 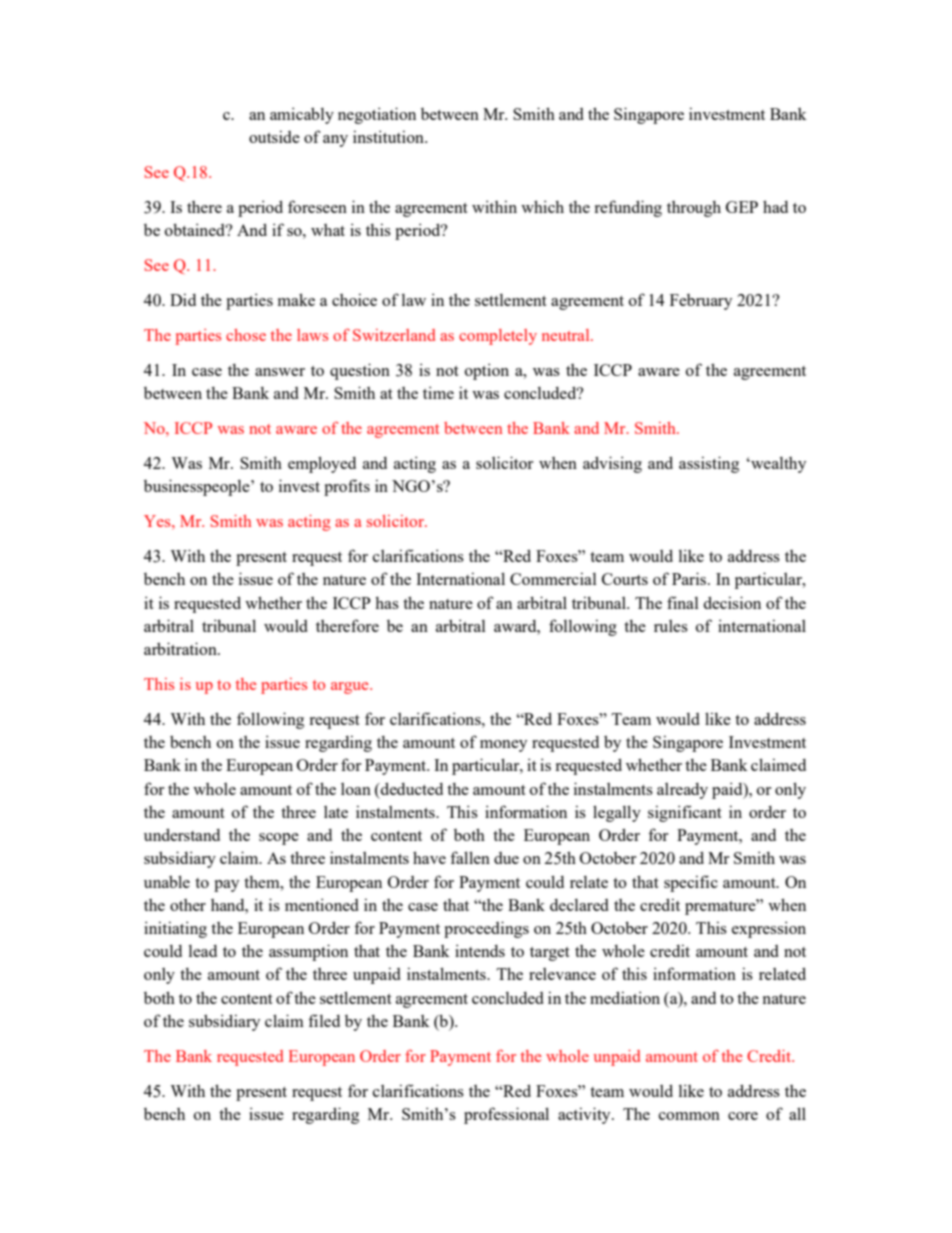 What do you see at coordinates (181, 648) in the image?
I see `arbitration` at bounding box center [181, 648].
